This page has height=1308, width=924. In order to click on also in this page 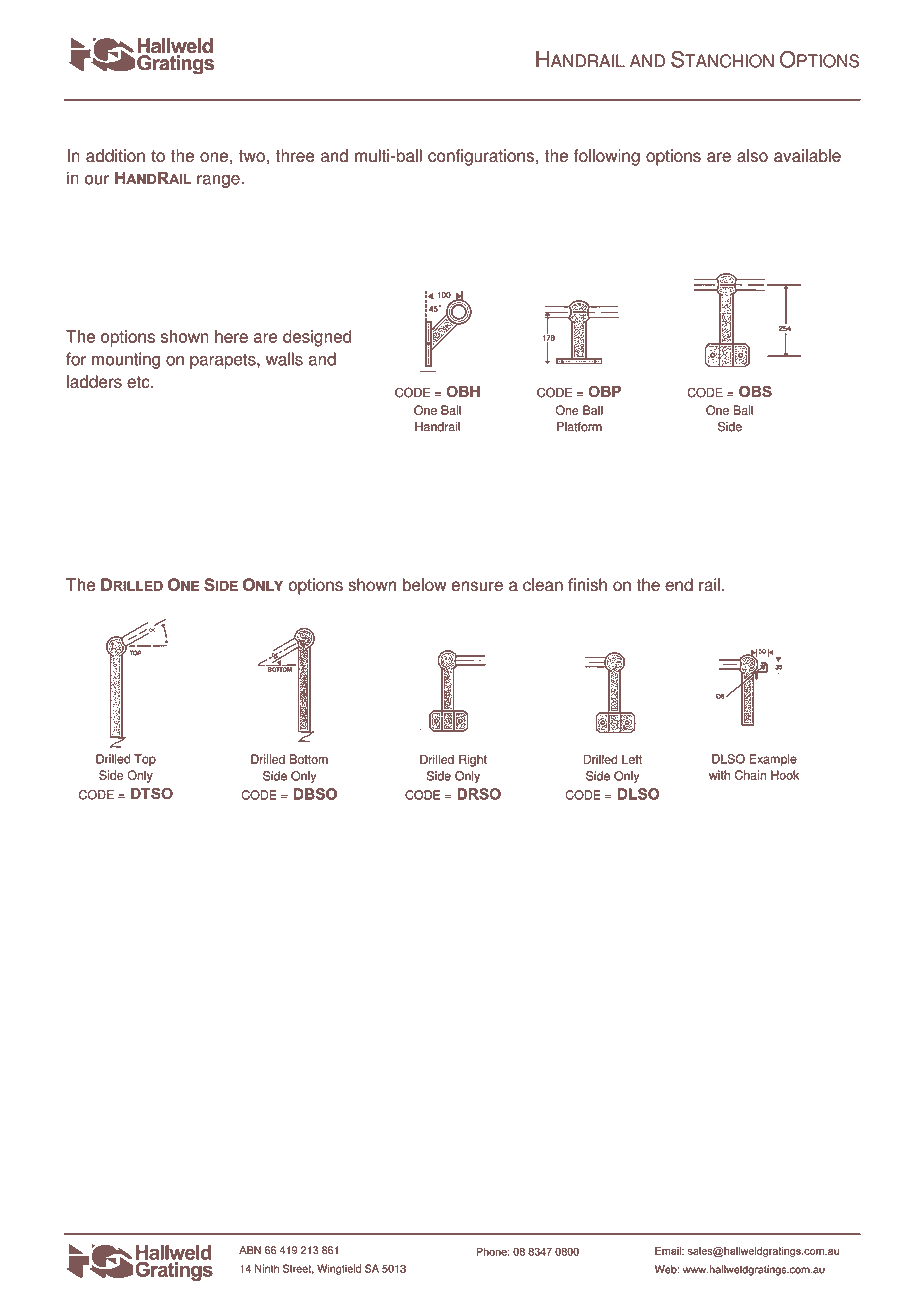, I will do `click(752, 155)`.
